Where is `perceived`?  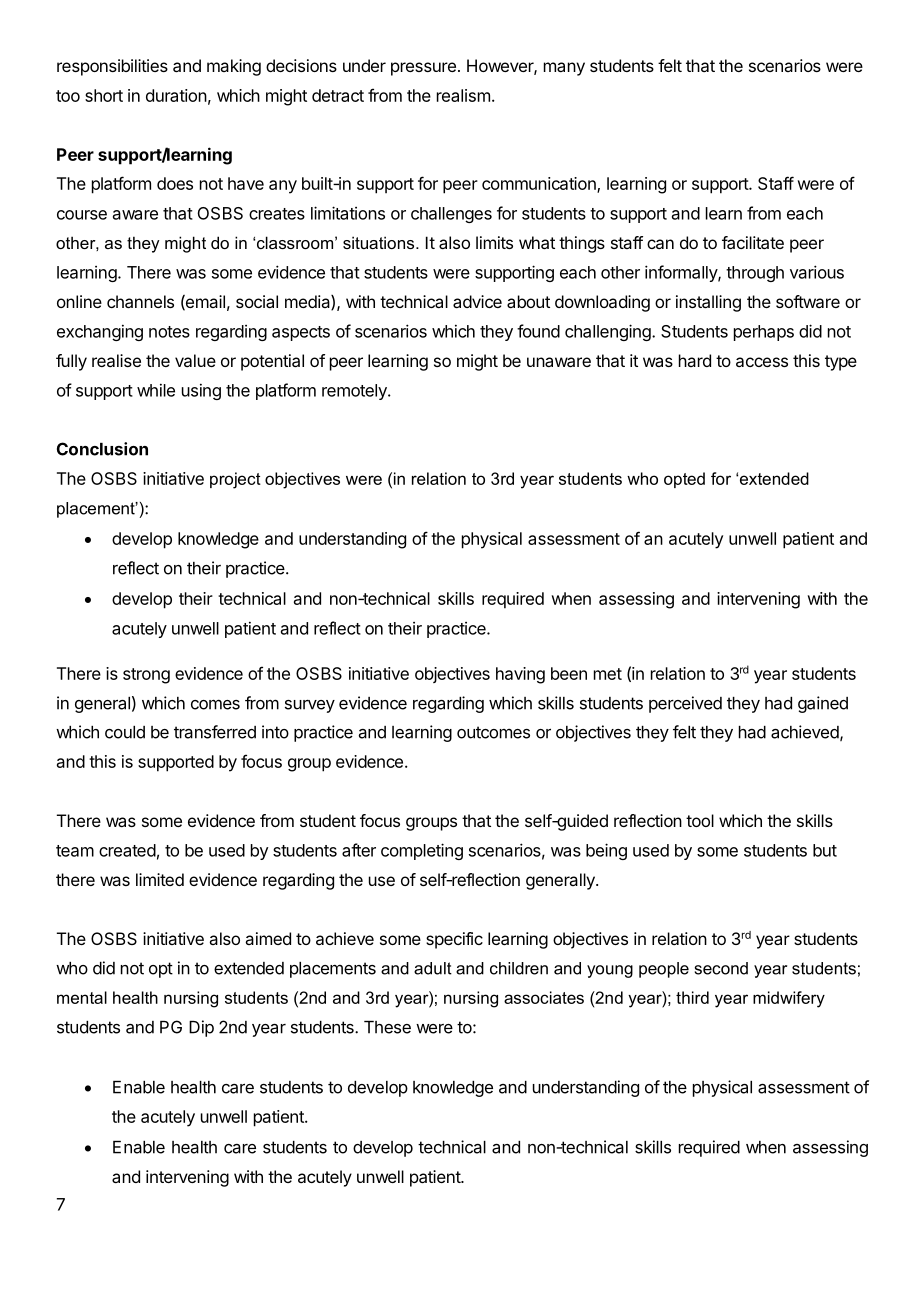 perceived is located at coordinates (685, 704).
